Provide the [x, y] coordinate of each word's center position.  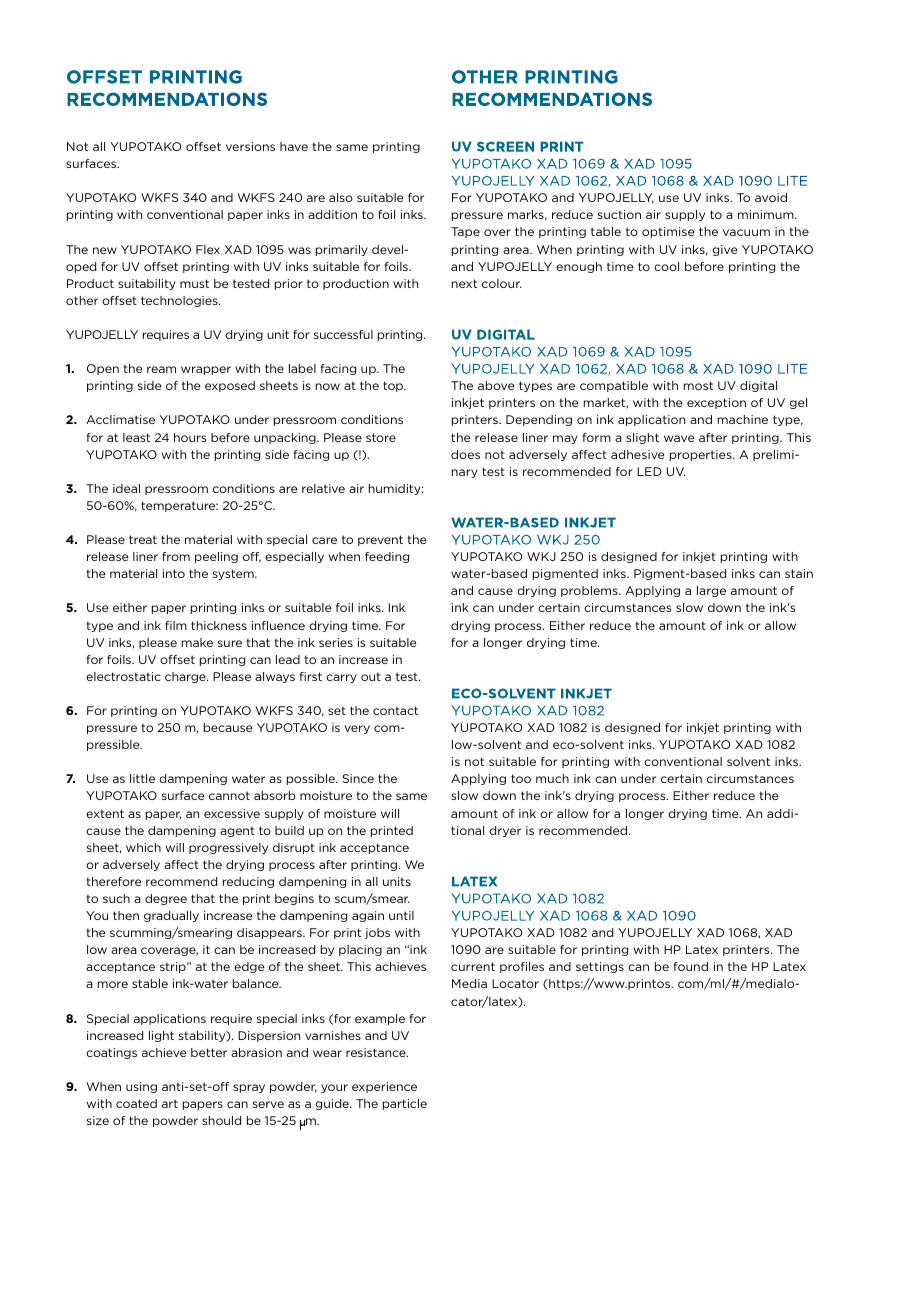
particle [405, 1104]
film [176, 625]
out [371, 676]
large [711, 591]
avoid [771, 197]
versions [250, 146]
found [691, 966]
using [141, 1087]
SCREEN [505, 146]
